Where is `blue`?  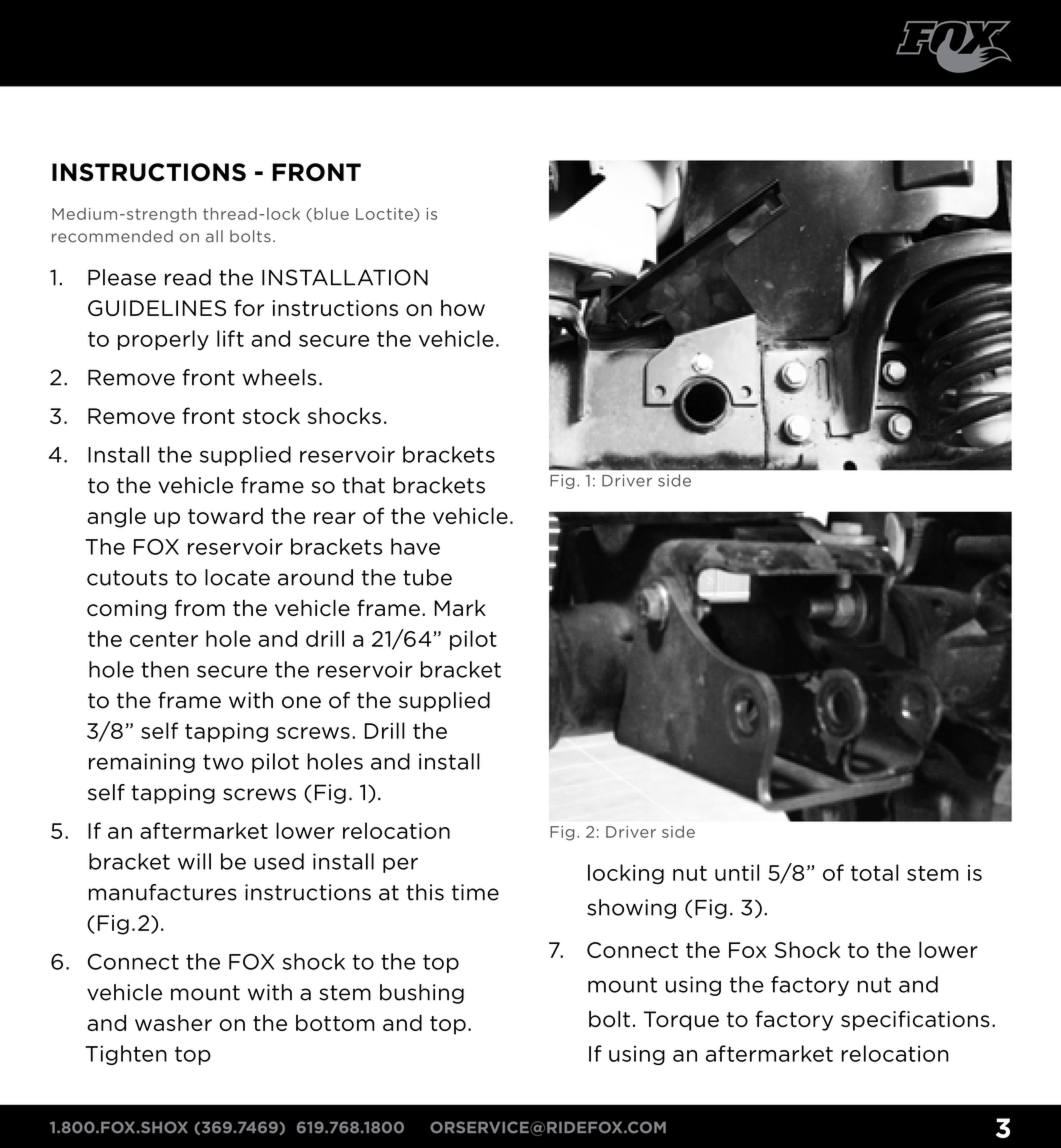 blue is located at coordinates (331, 213).
